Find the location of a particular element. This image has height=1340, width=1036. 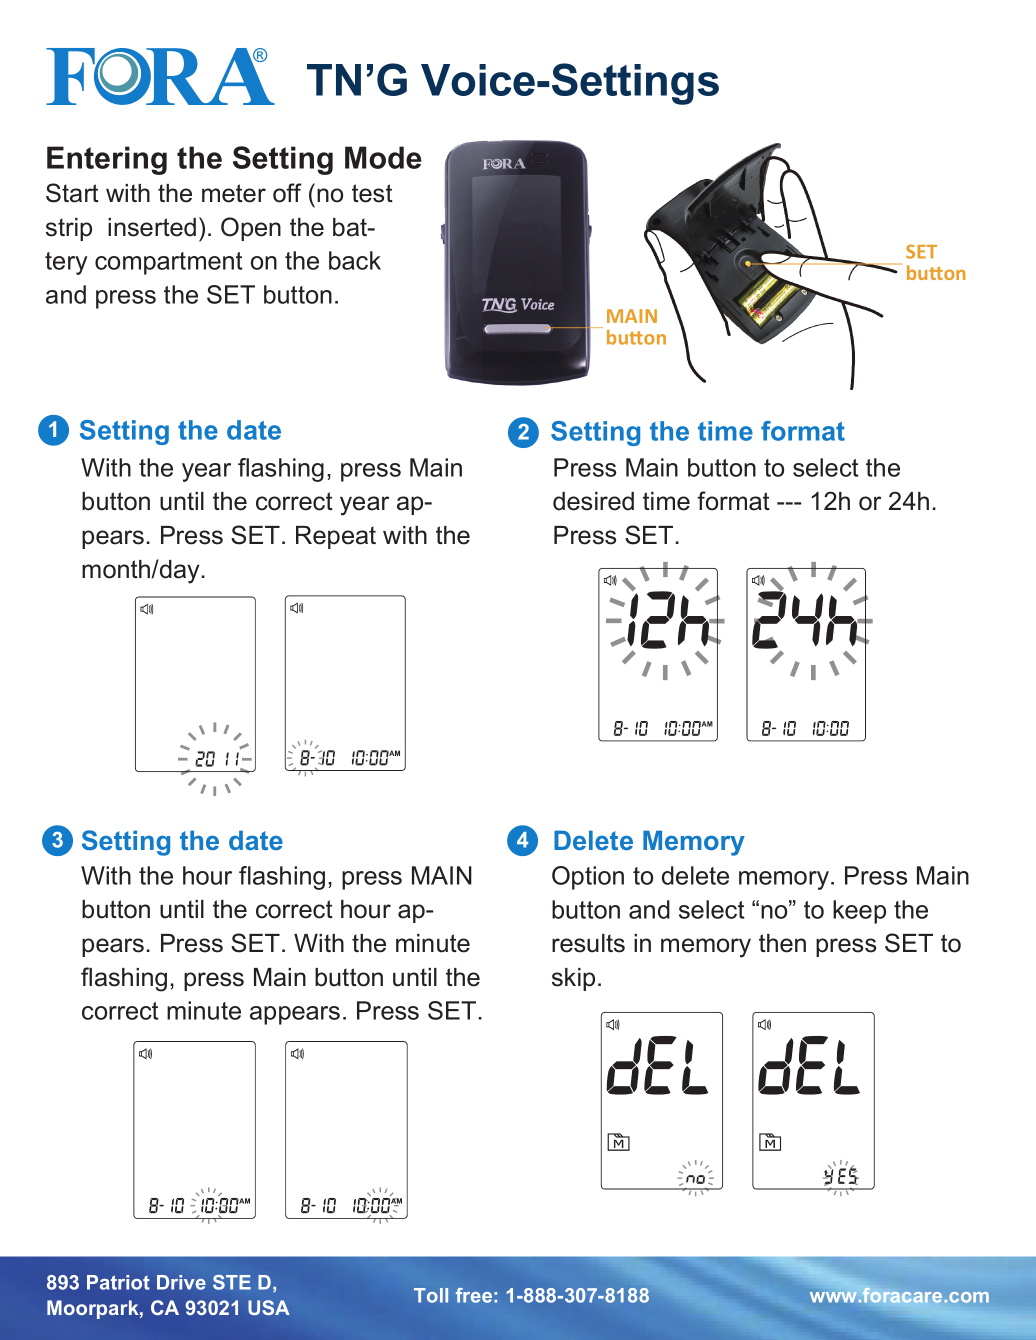

Drive is located at coordinates (181, 1282).
